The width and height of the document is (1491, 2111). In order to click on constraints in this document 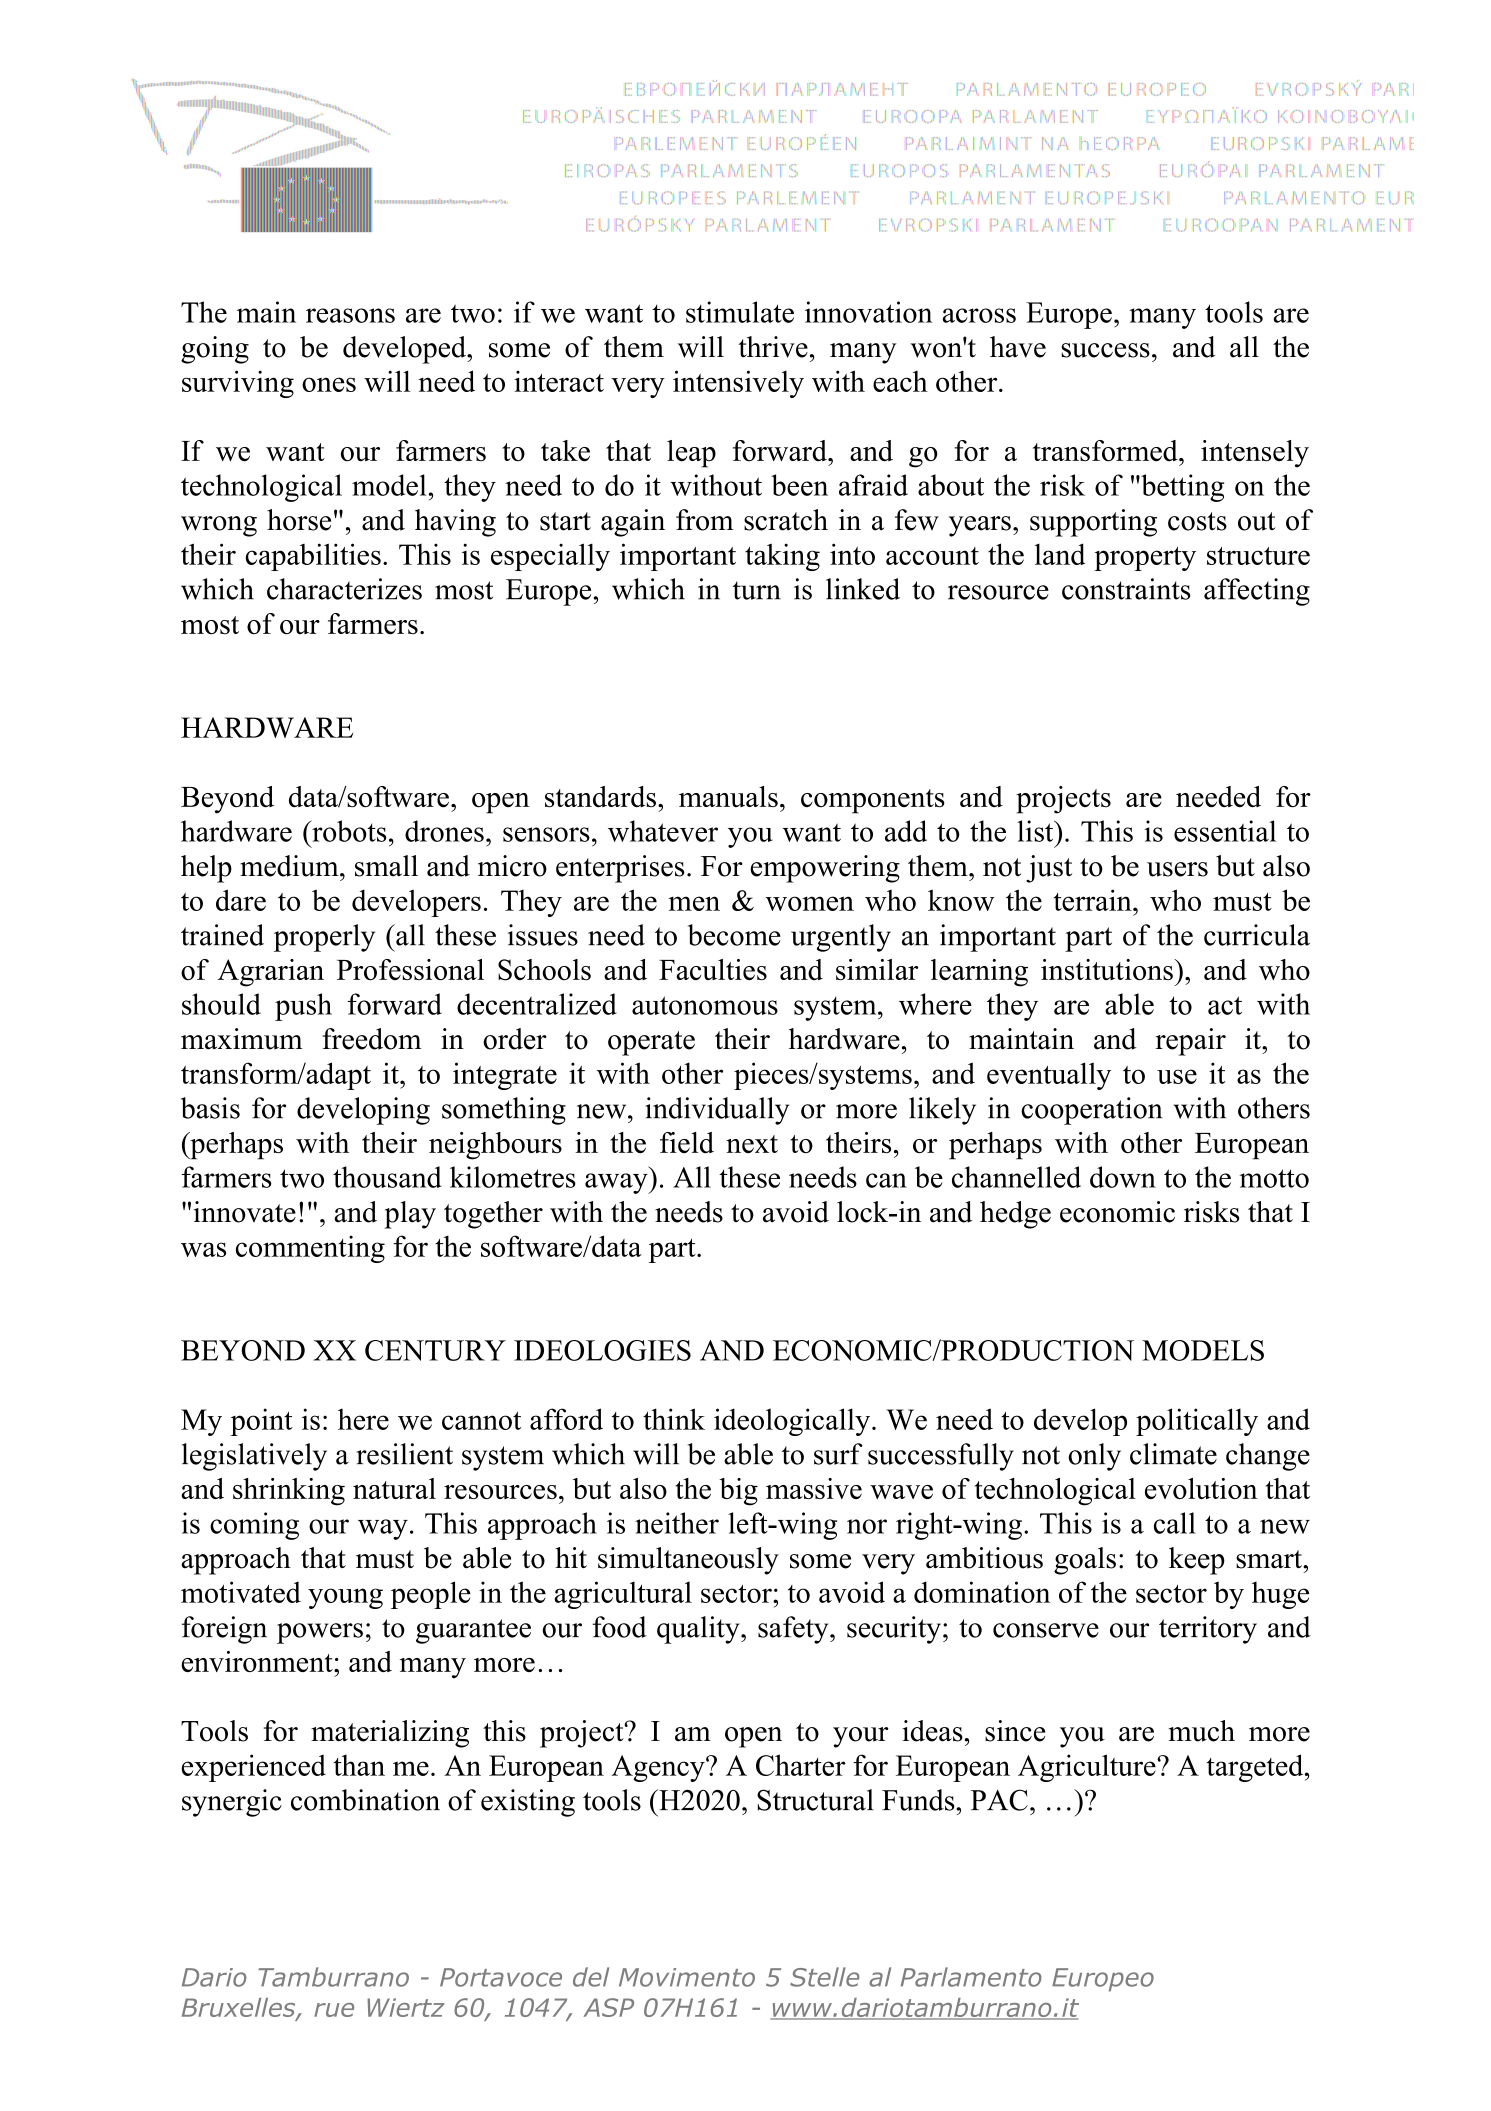, I will do `click(1126, 589)`.
